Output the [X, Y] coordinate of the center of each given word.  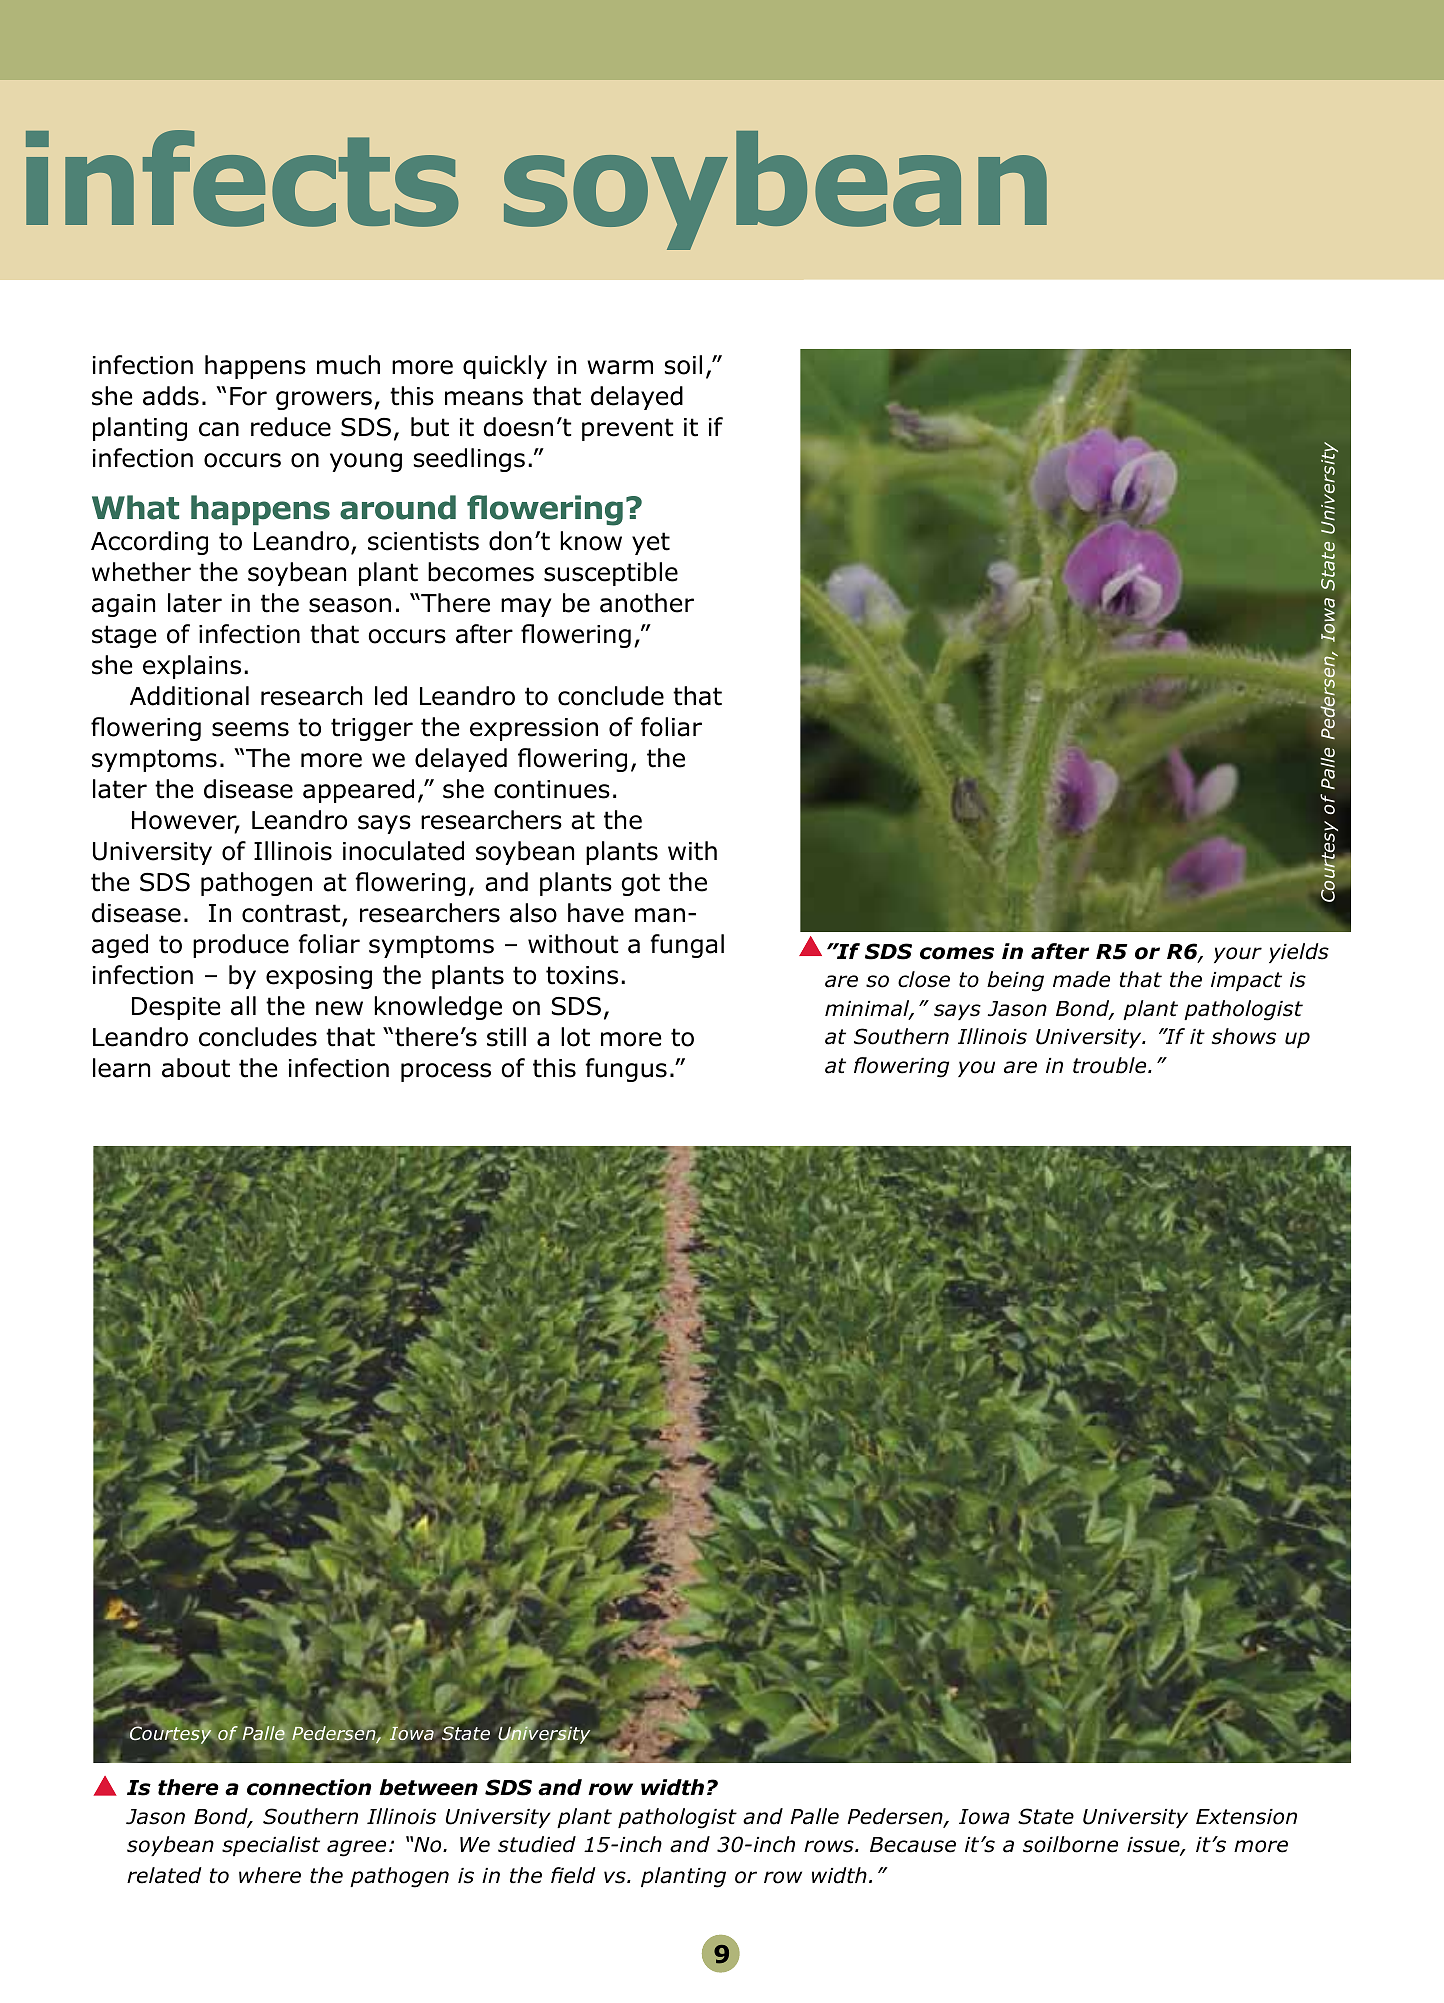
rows [830, 1846]
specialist [271, 1846]
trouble [1111, 1065]
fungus [626, 1070]
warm [620, 367]
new [339, 1008]
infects [242, 178]
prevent [627, 429]
